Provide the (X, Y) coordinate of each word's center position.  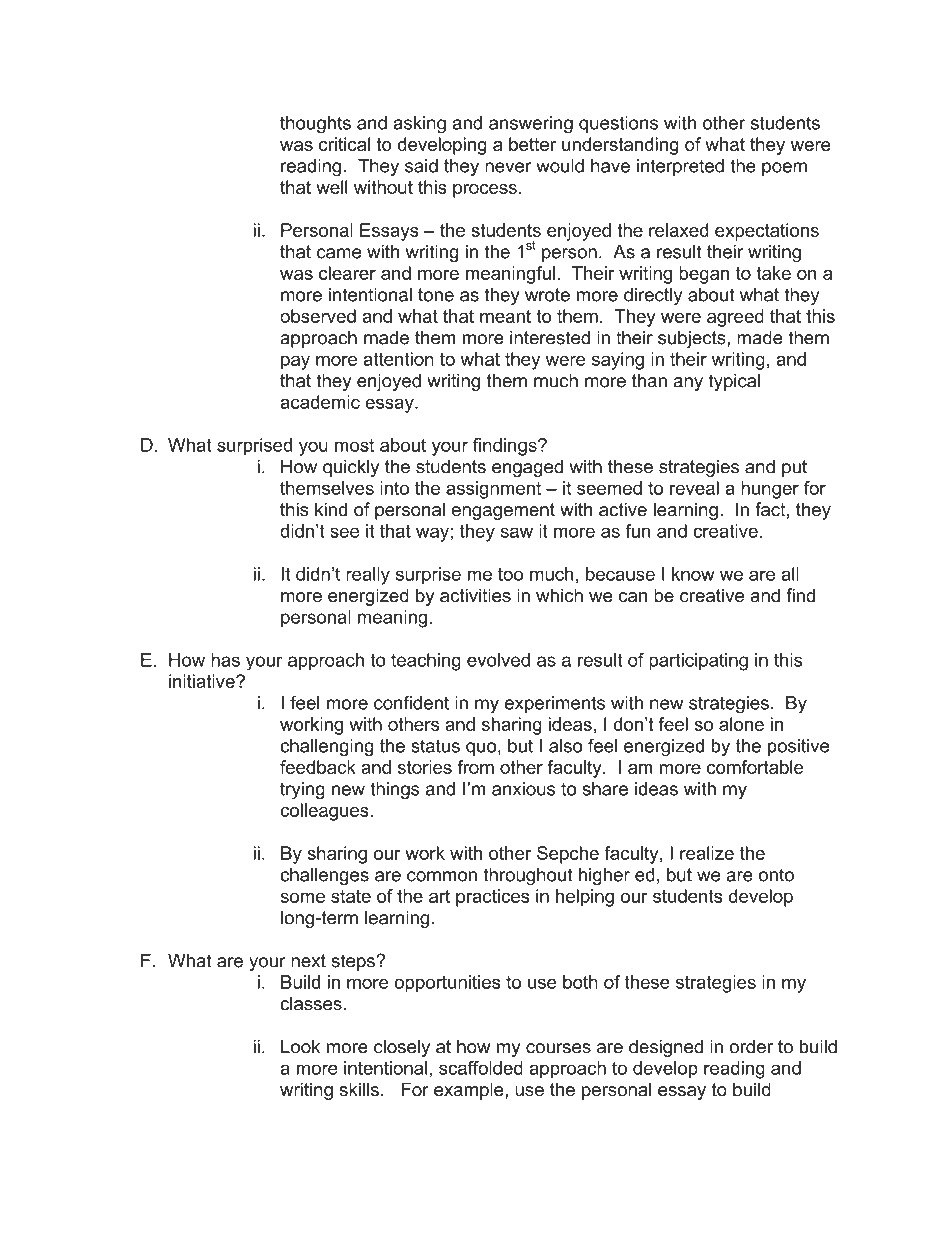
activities (475, 595)
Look (300, 1046)
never (508, 167)
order (751, 1046)
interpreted (680, 167)
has (225, 660)
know (693, 574)
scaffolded (481, 1068)
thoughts (315, 125)
